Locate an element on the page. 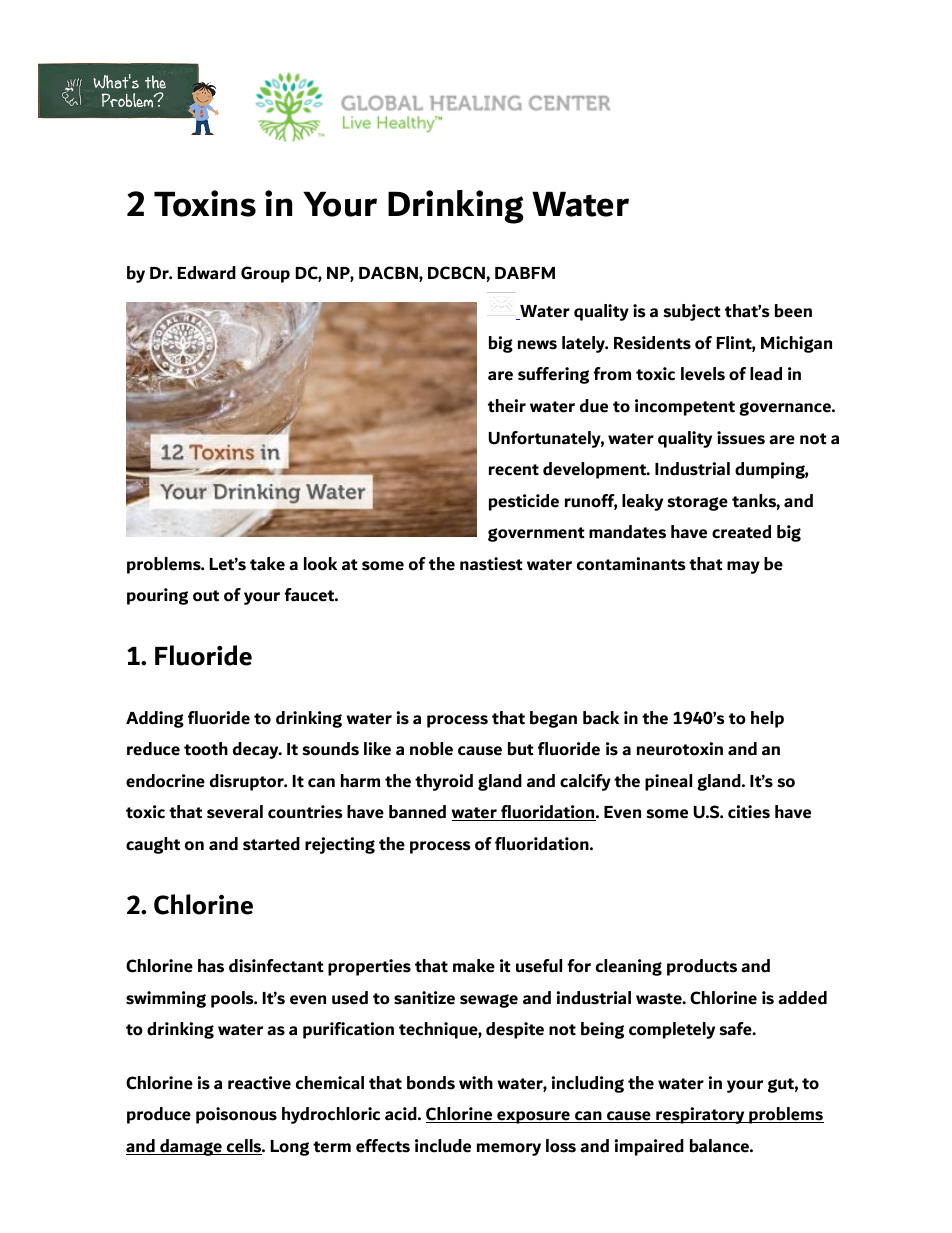 The height and width of the image is (1233, 952). subject is located at coordinates (692, 312).
